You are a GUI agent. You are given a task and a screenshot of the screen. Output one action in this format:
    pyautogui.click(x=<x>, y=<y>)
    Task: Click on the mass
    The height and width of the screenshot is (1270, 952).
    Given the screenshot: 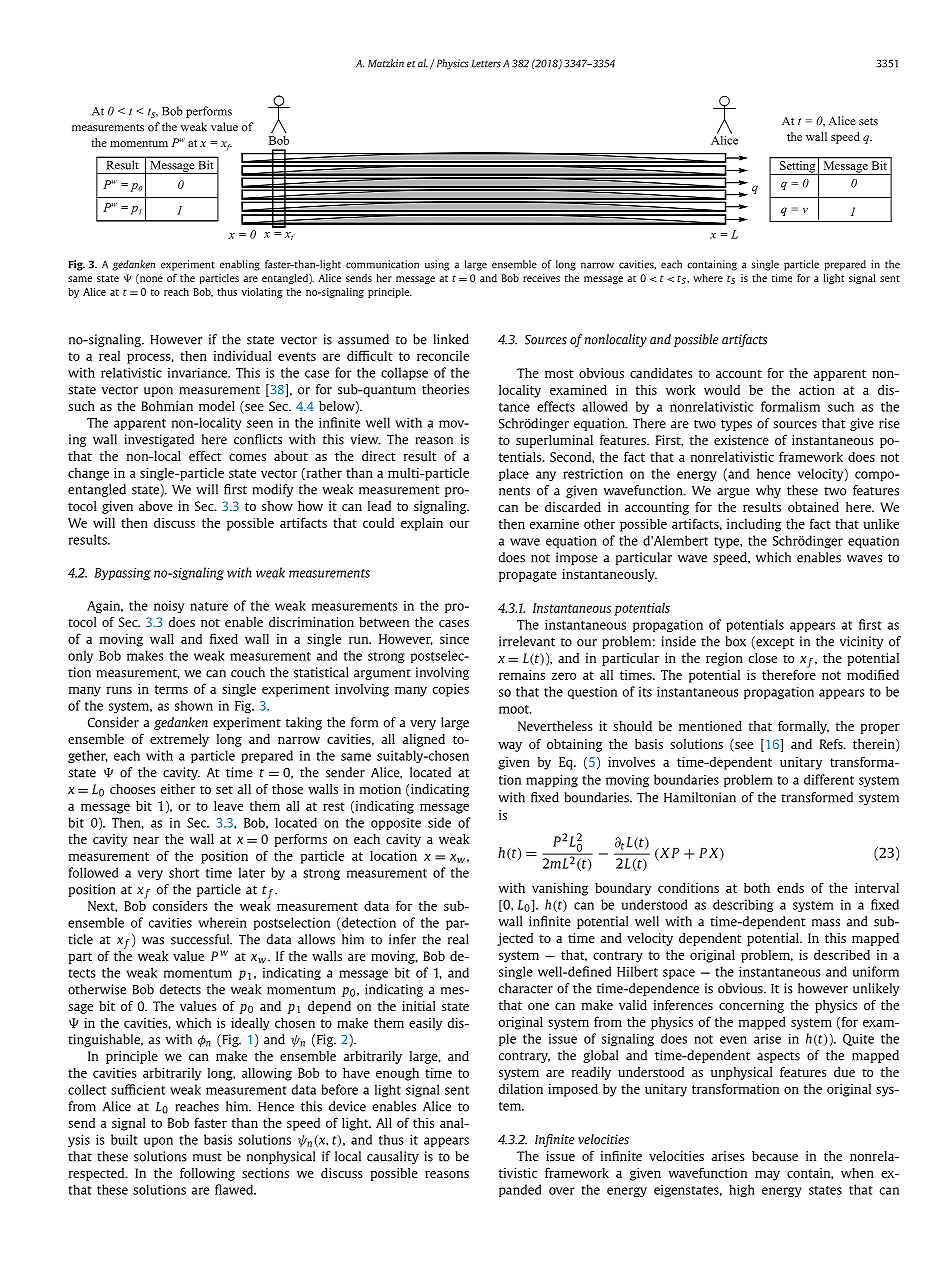 What is the action you would take?
    pyautogui.click(x=826, y=923)
